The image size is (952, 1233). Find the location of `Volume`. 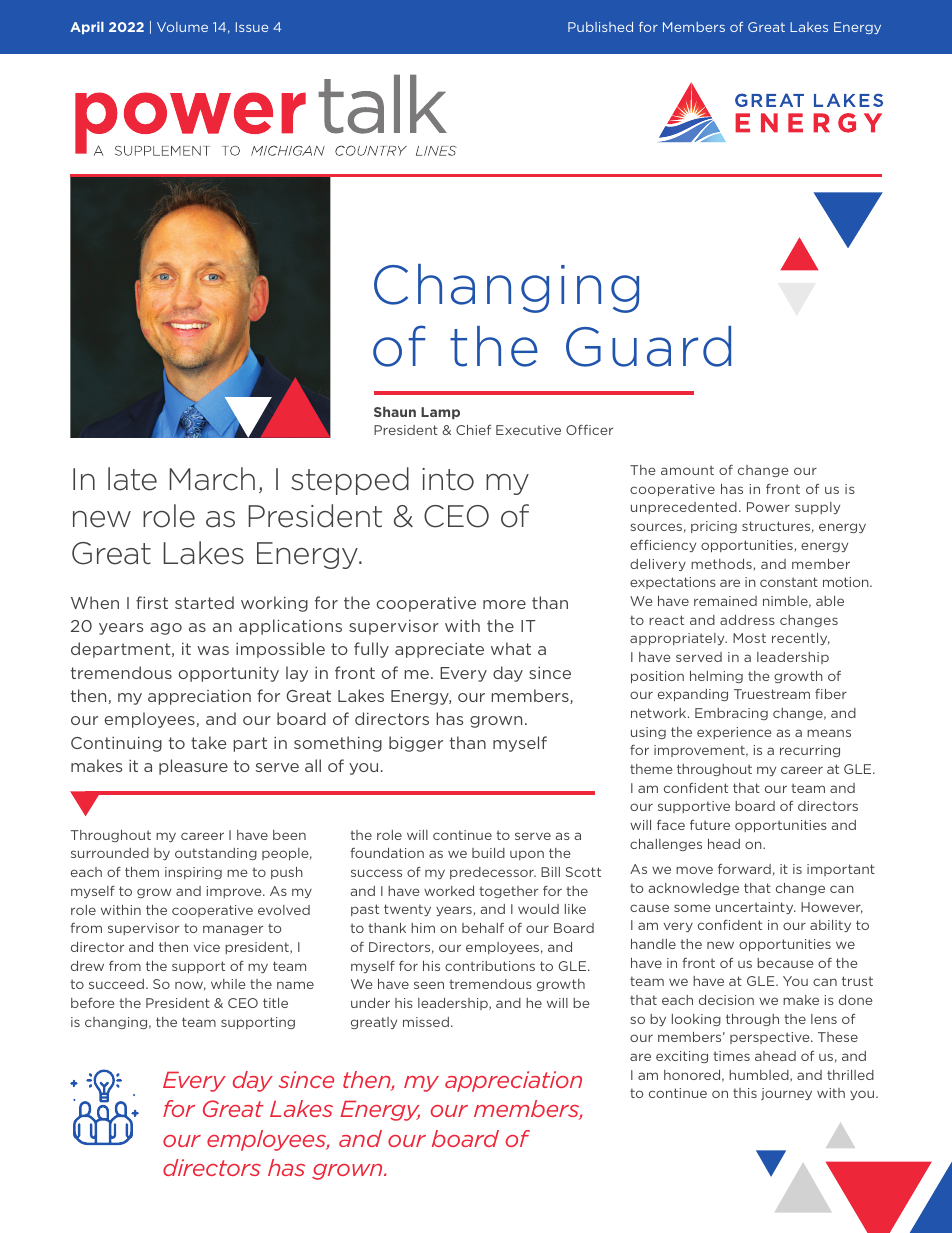

Volume is located at coordinates (182, 27).
